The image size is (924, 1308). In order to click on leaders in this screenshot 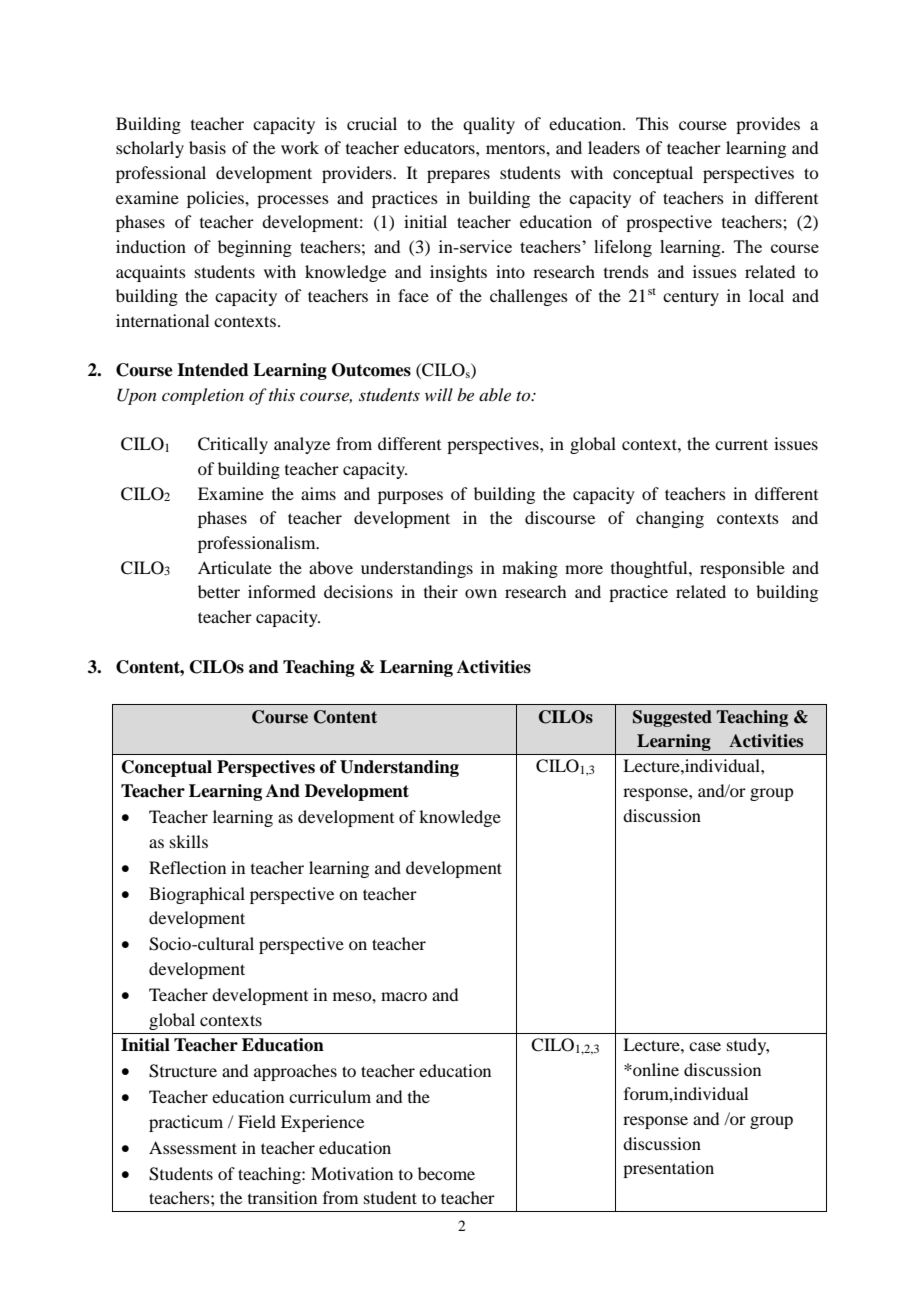, I will do `click(614, 147)`.
